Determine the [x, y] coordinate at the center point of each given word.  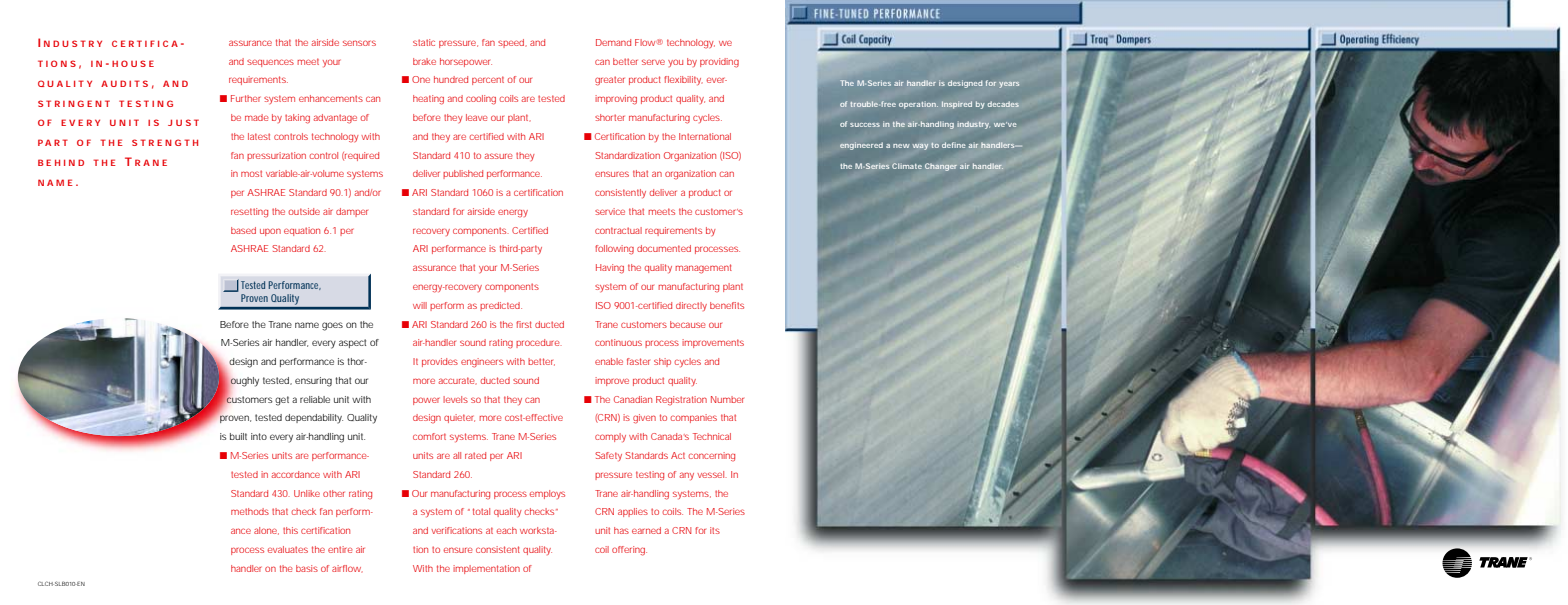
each [506, 530]
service [610, 211]
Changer [941, 167]
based [243, 230]
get [282, 401]
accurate [457, 381]
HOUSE [133, 63]
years [1009, 85]
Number [727, 399]
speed [512, 43]
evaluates [287, 549]
